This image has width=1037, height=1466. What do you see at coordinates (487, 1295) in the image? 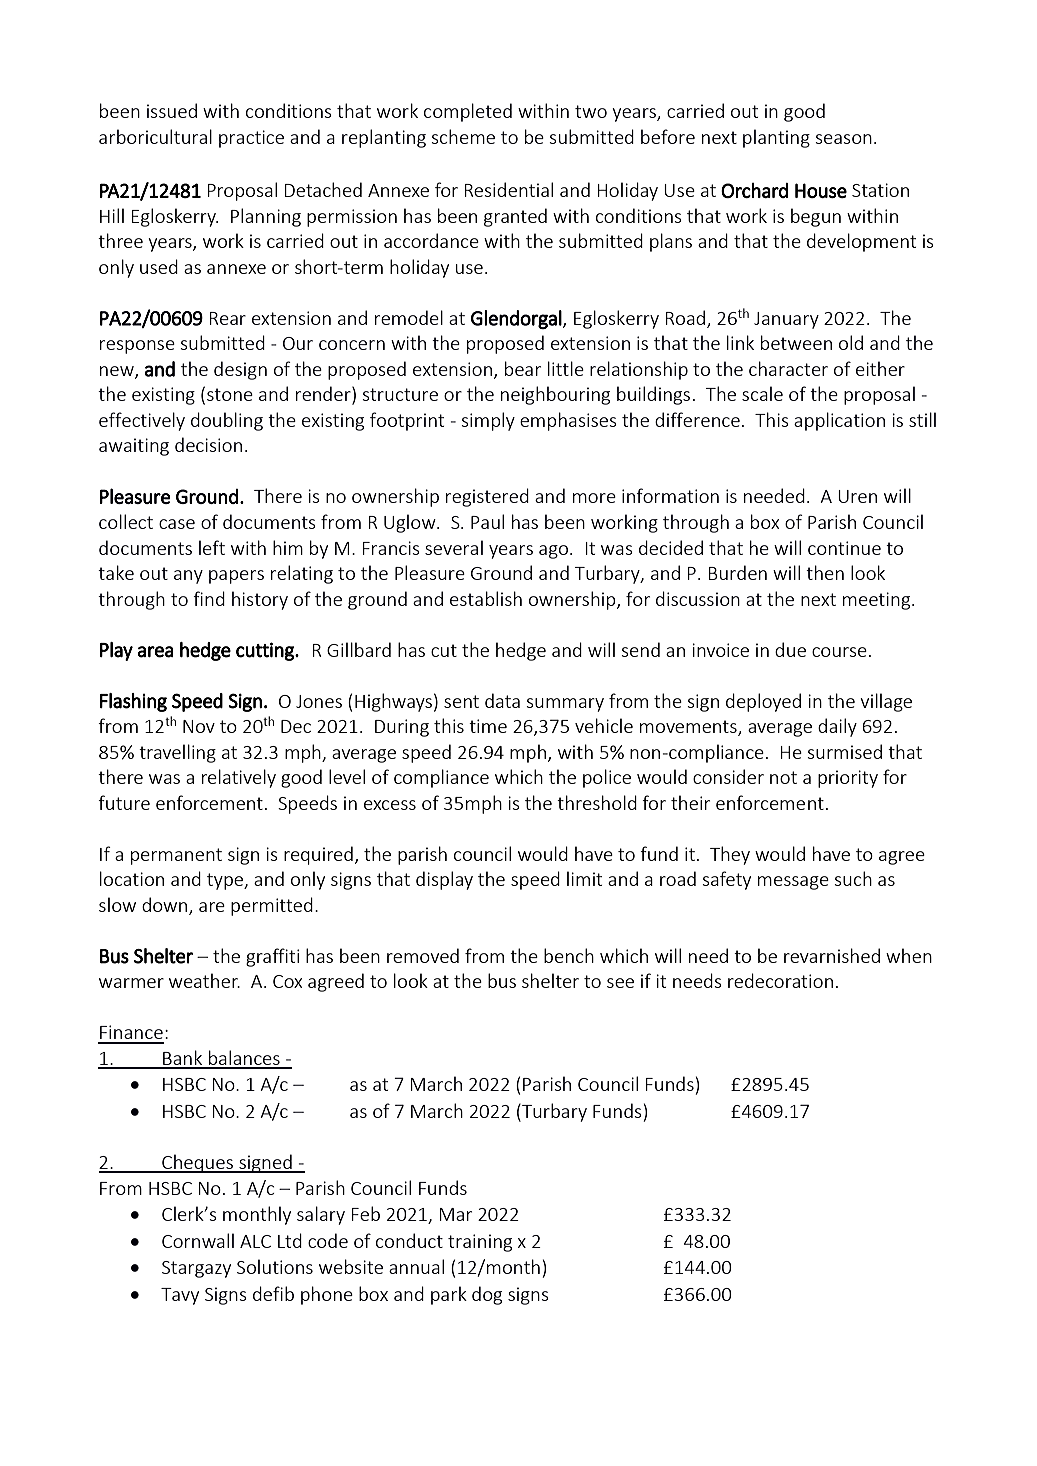
I see `dog` at bounding box center [487, 1295].
